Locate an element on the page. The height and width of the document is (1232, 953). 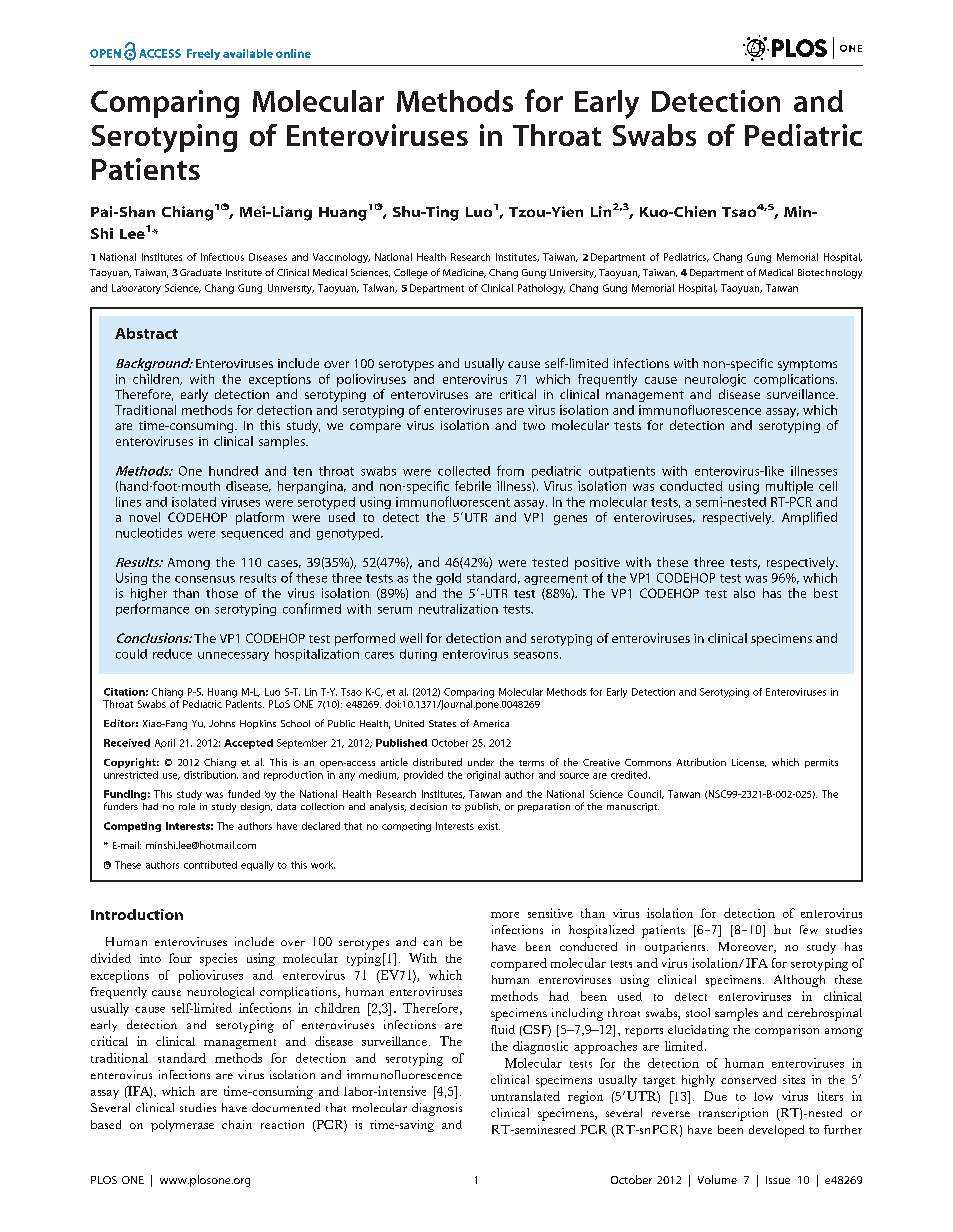
Johns is located at coordinates (222, 723).
